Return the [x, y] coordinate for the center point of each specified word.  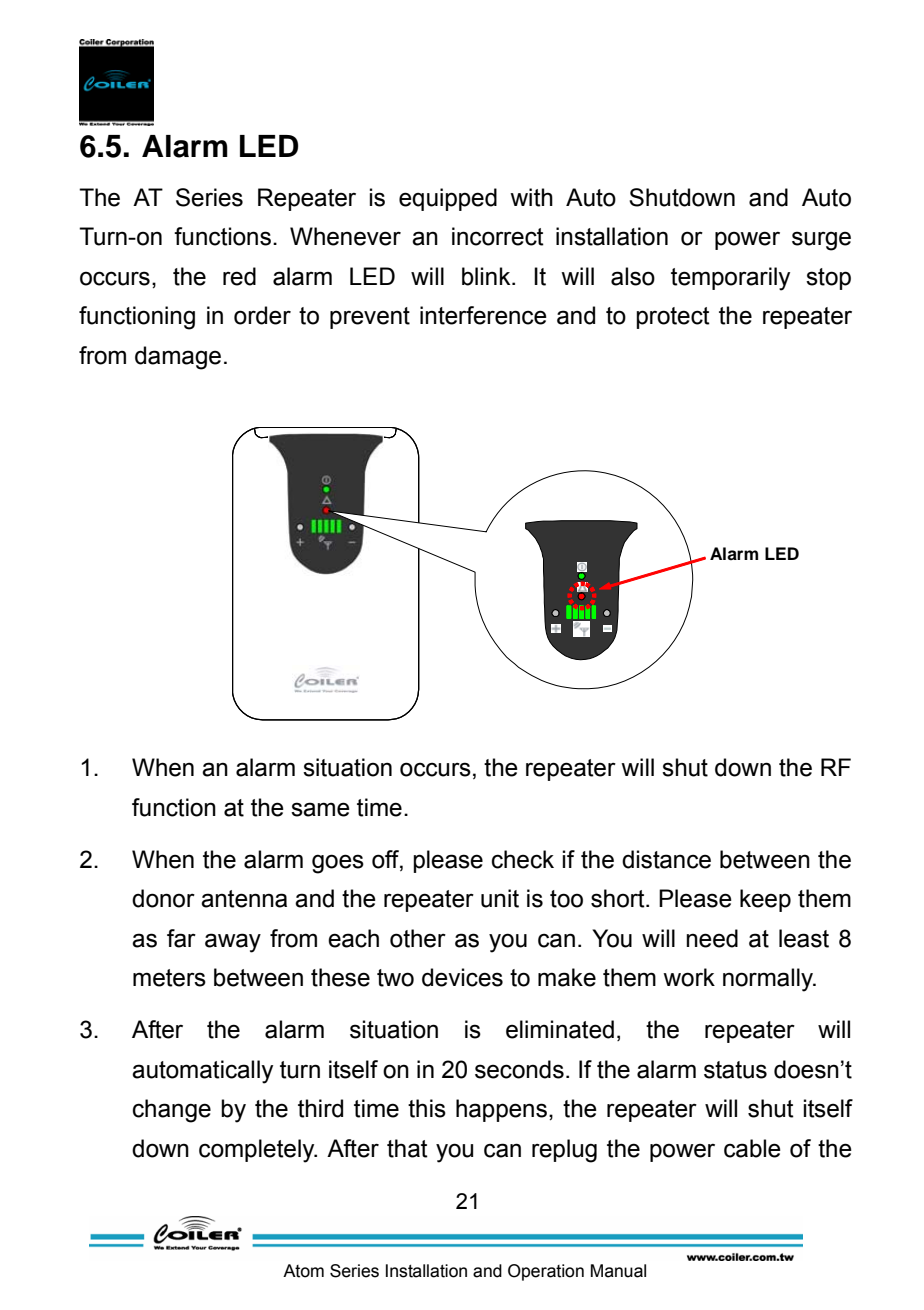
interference [483, 315]
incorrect [498, 236]
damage [178, 358]
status [735, 1070]
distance [666, 859]
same [320, 809]
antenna [244, 899]
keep [765, 900]
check [523, 859]
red [239, 276]
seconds [519, 1069]
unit [500, 898]
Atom [303, 1271]
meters [169, 978]
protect [673, 318]
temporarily [730, 279]
